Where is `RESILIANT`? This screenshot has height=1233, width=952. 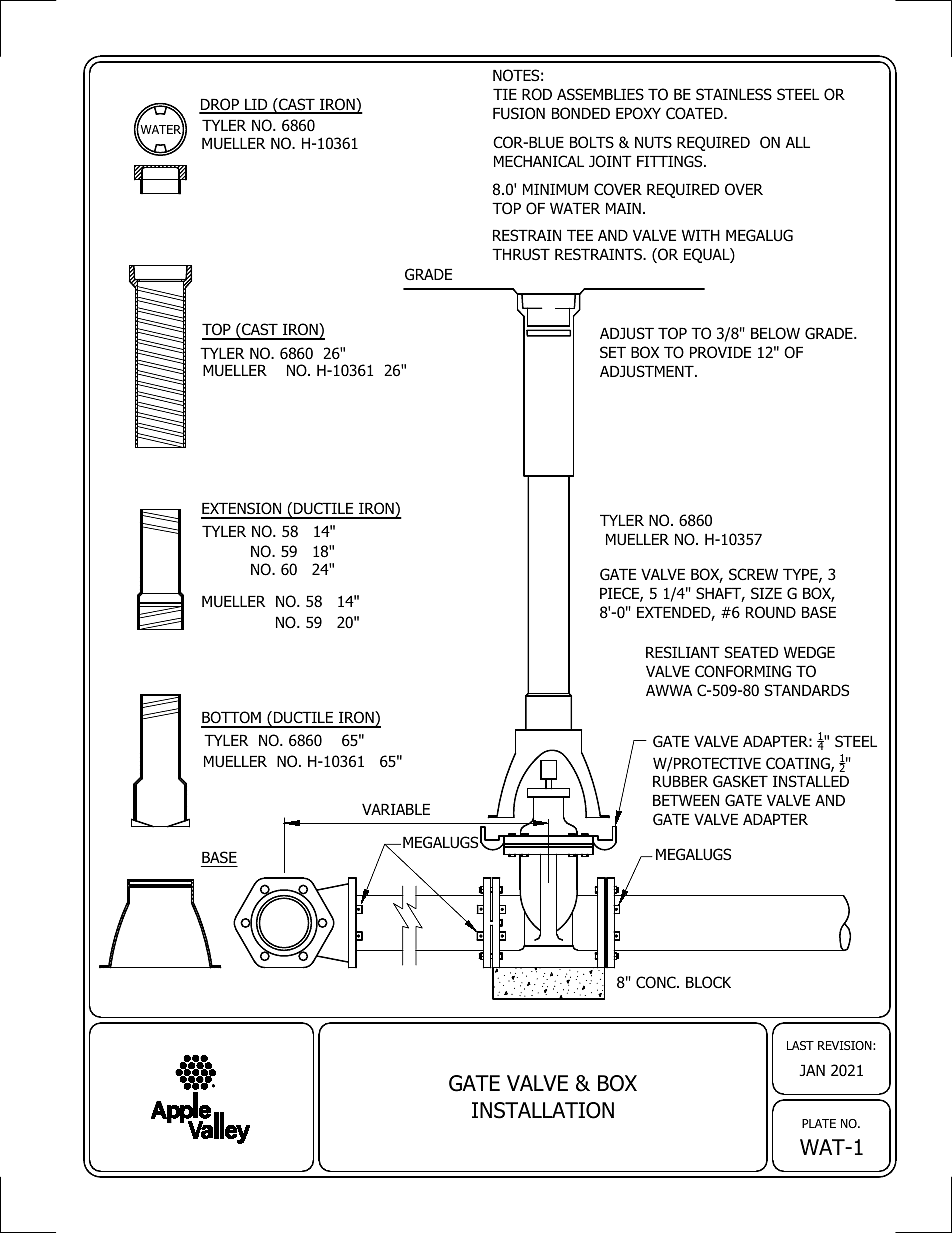 RESILIANT is located at coordinates (683, 652).
